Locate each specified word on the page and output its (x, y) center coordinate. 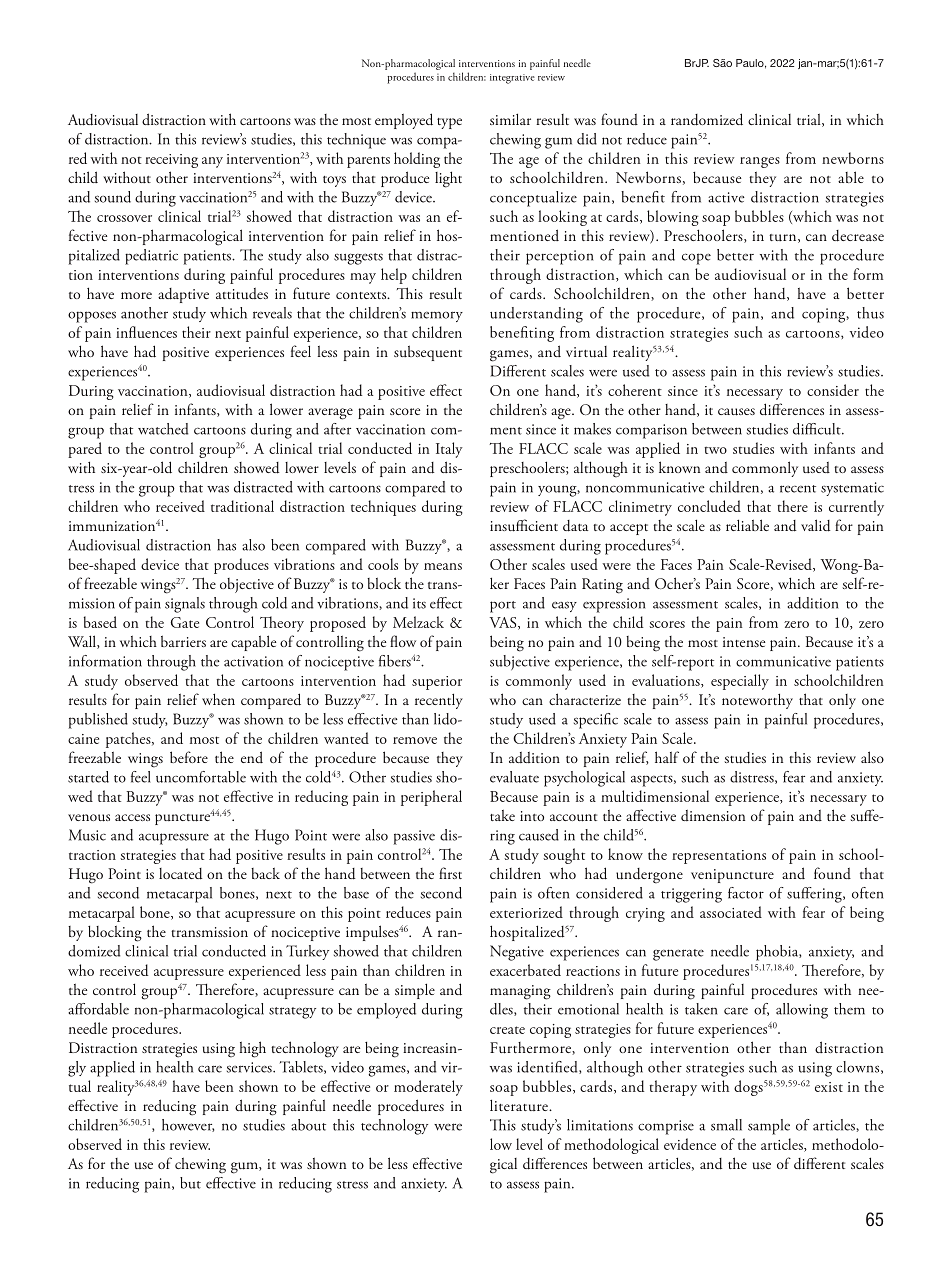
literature (520, 1105)
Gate (184, 622)
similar (510, 119)
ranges (760, 162)
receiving (171, 161)
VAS (504, 623)
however (188, 1125)
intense (744, 642)
